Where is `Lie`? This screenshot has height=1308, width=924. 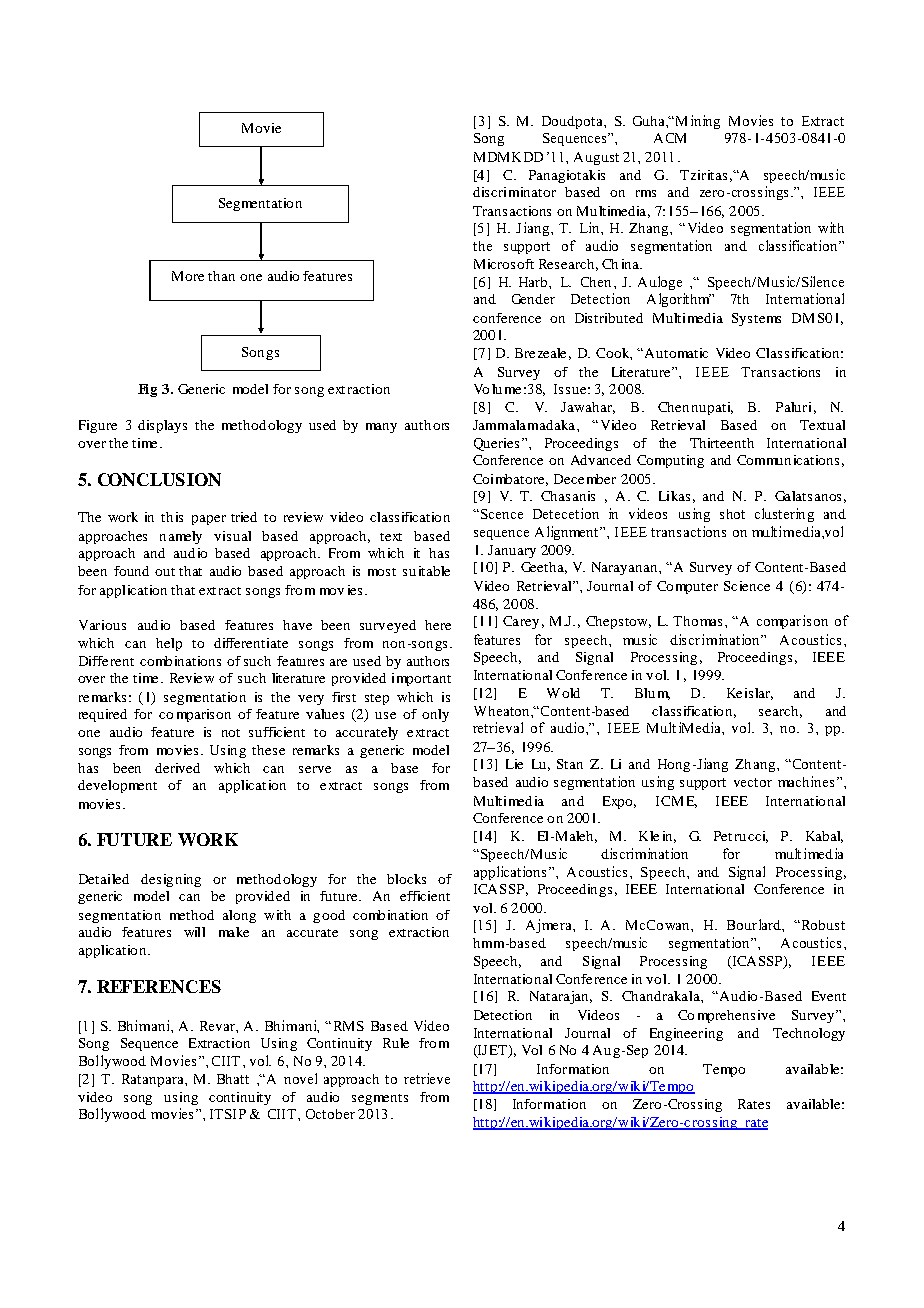 Lie is located at coordinates (514, 764).
